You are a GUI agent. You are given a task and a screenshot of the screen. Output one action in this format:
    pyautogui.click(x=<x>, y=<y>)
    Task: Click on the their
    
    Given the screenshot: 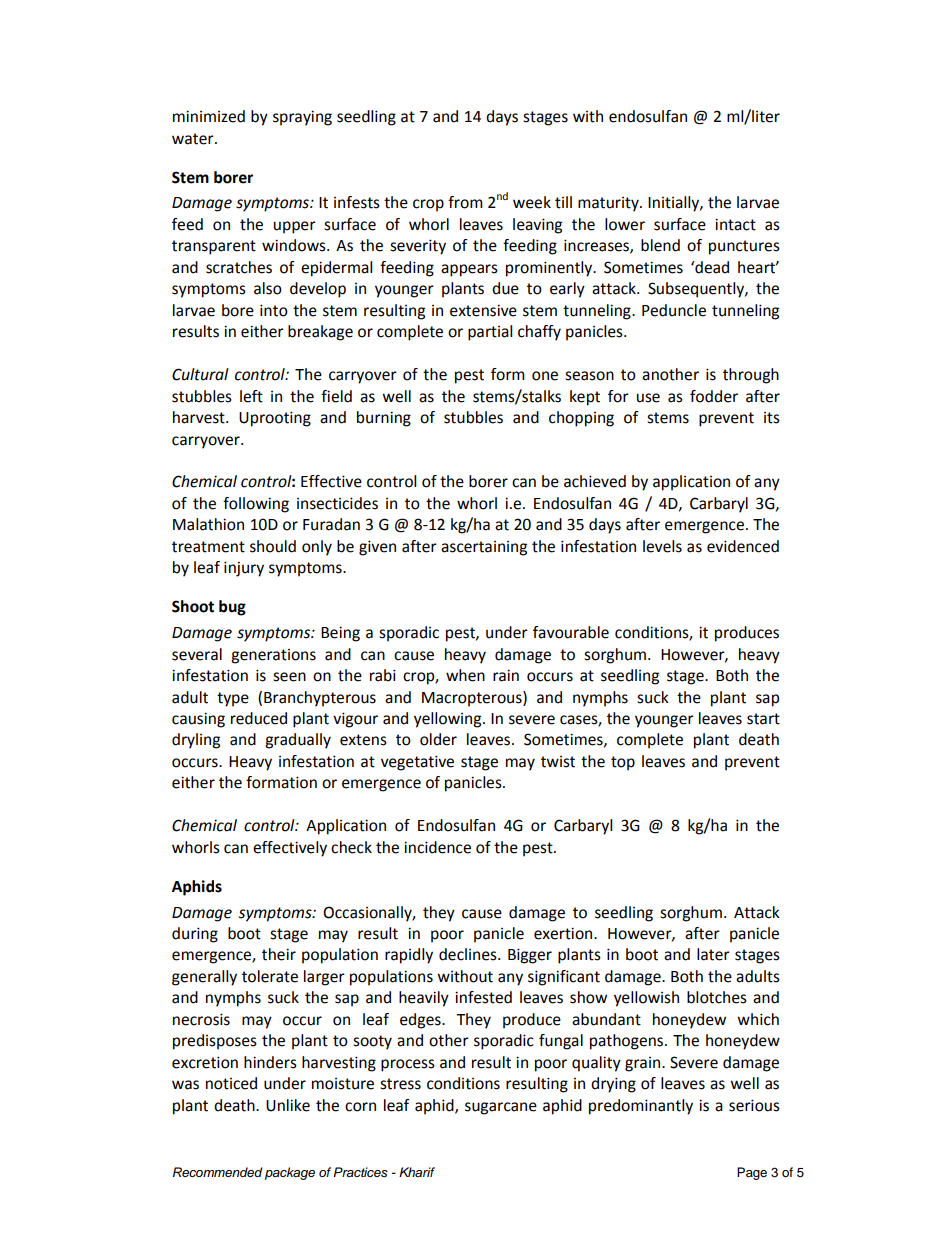 What is the action you would take?
    pyautogui.click(x=279, y=954)
